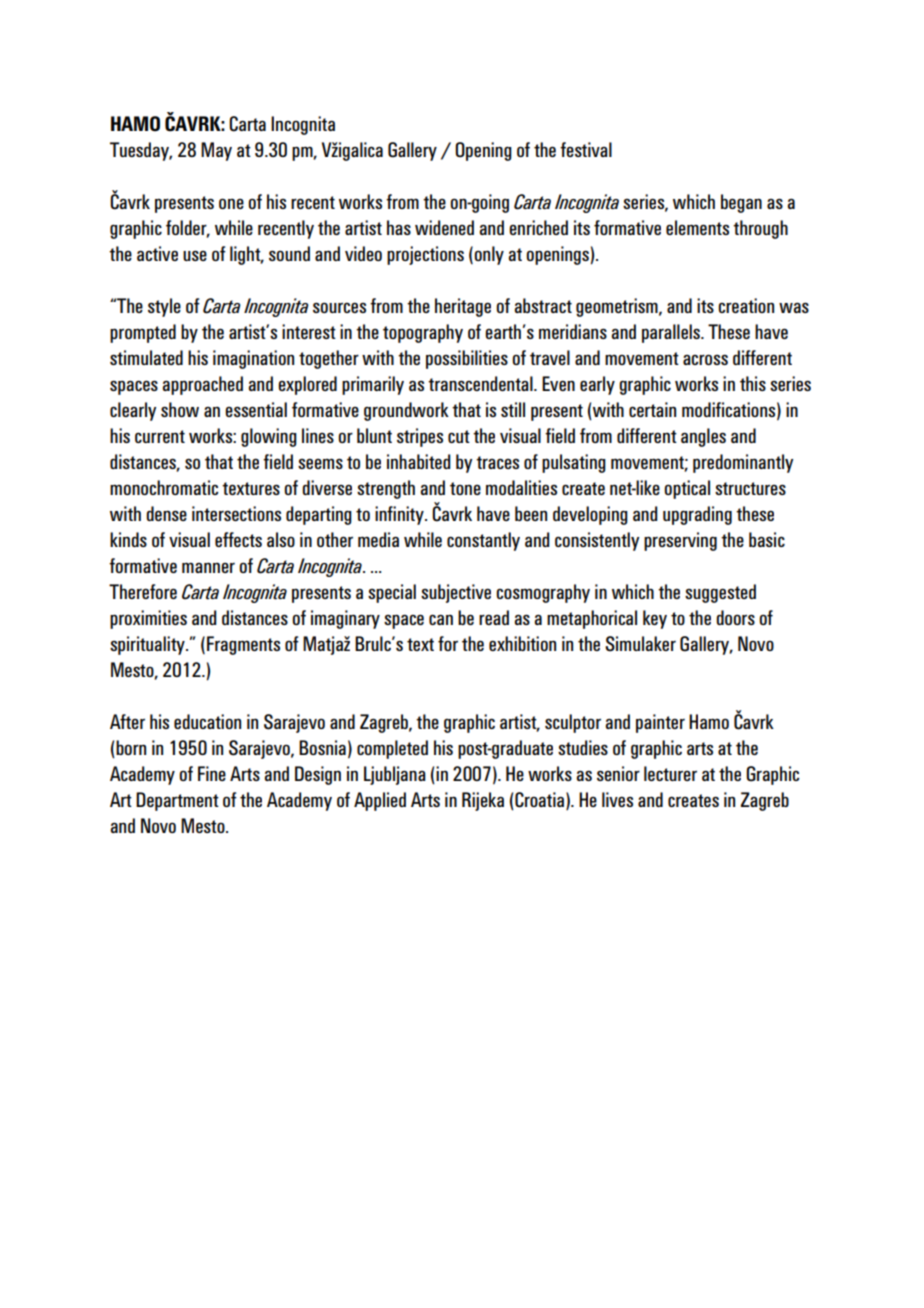  I want to click on approached, so click(202, 385).
